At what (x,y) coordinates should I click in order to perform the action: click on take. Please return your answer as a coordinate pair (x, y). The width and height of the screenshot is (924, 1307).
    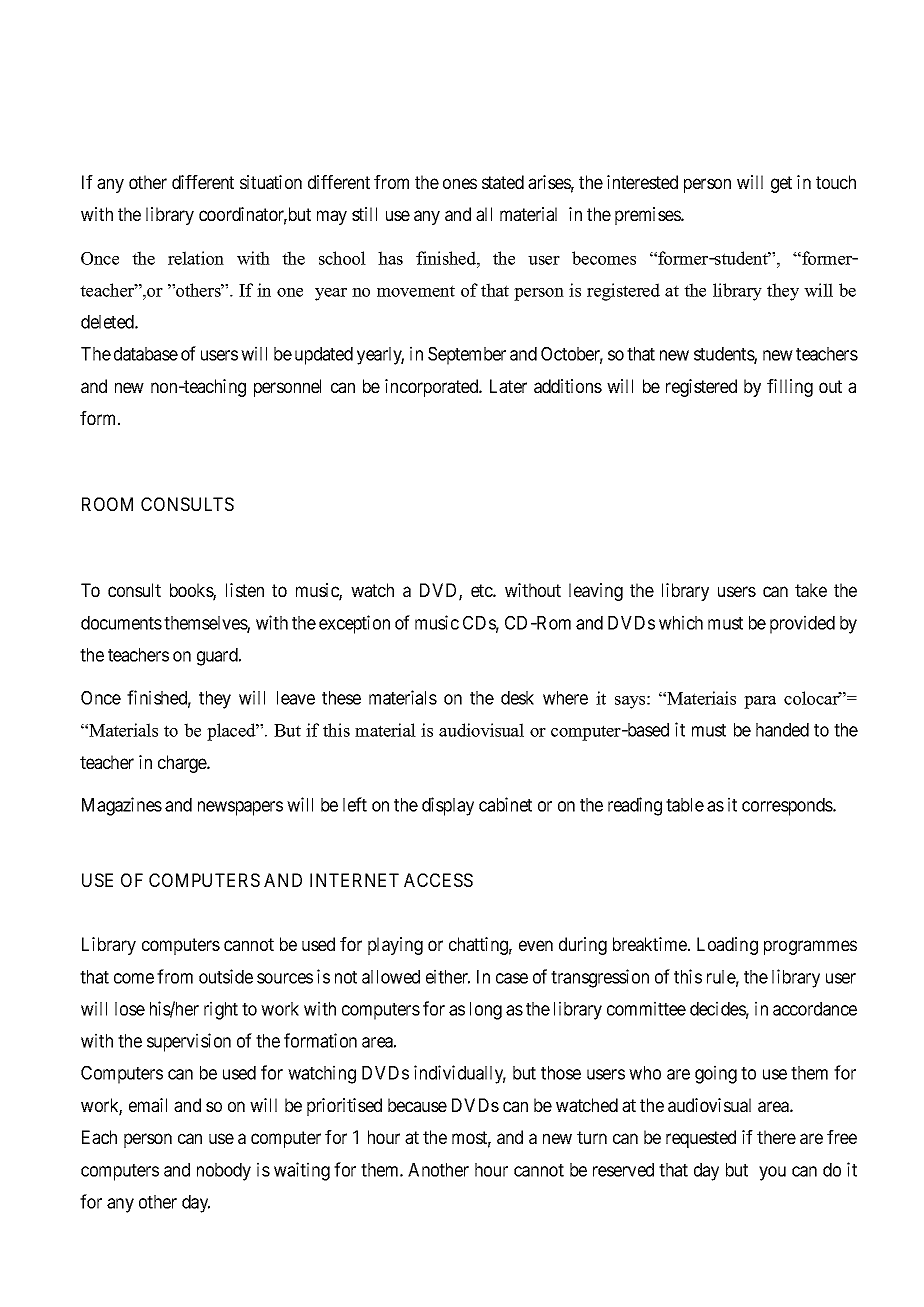
    Looking at the image, I should click on (811, 590).
